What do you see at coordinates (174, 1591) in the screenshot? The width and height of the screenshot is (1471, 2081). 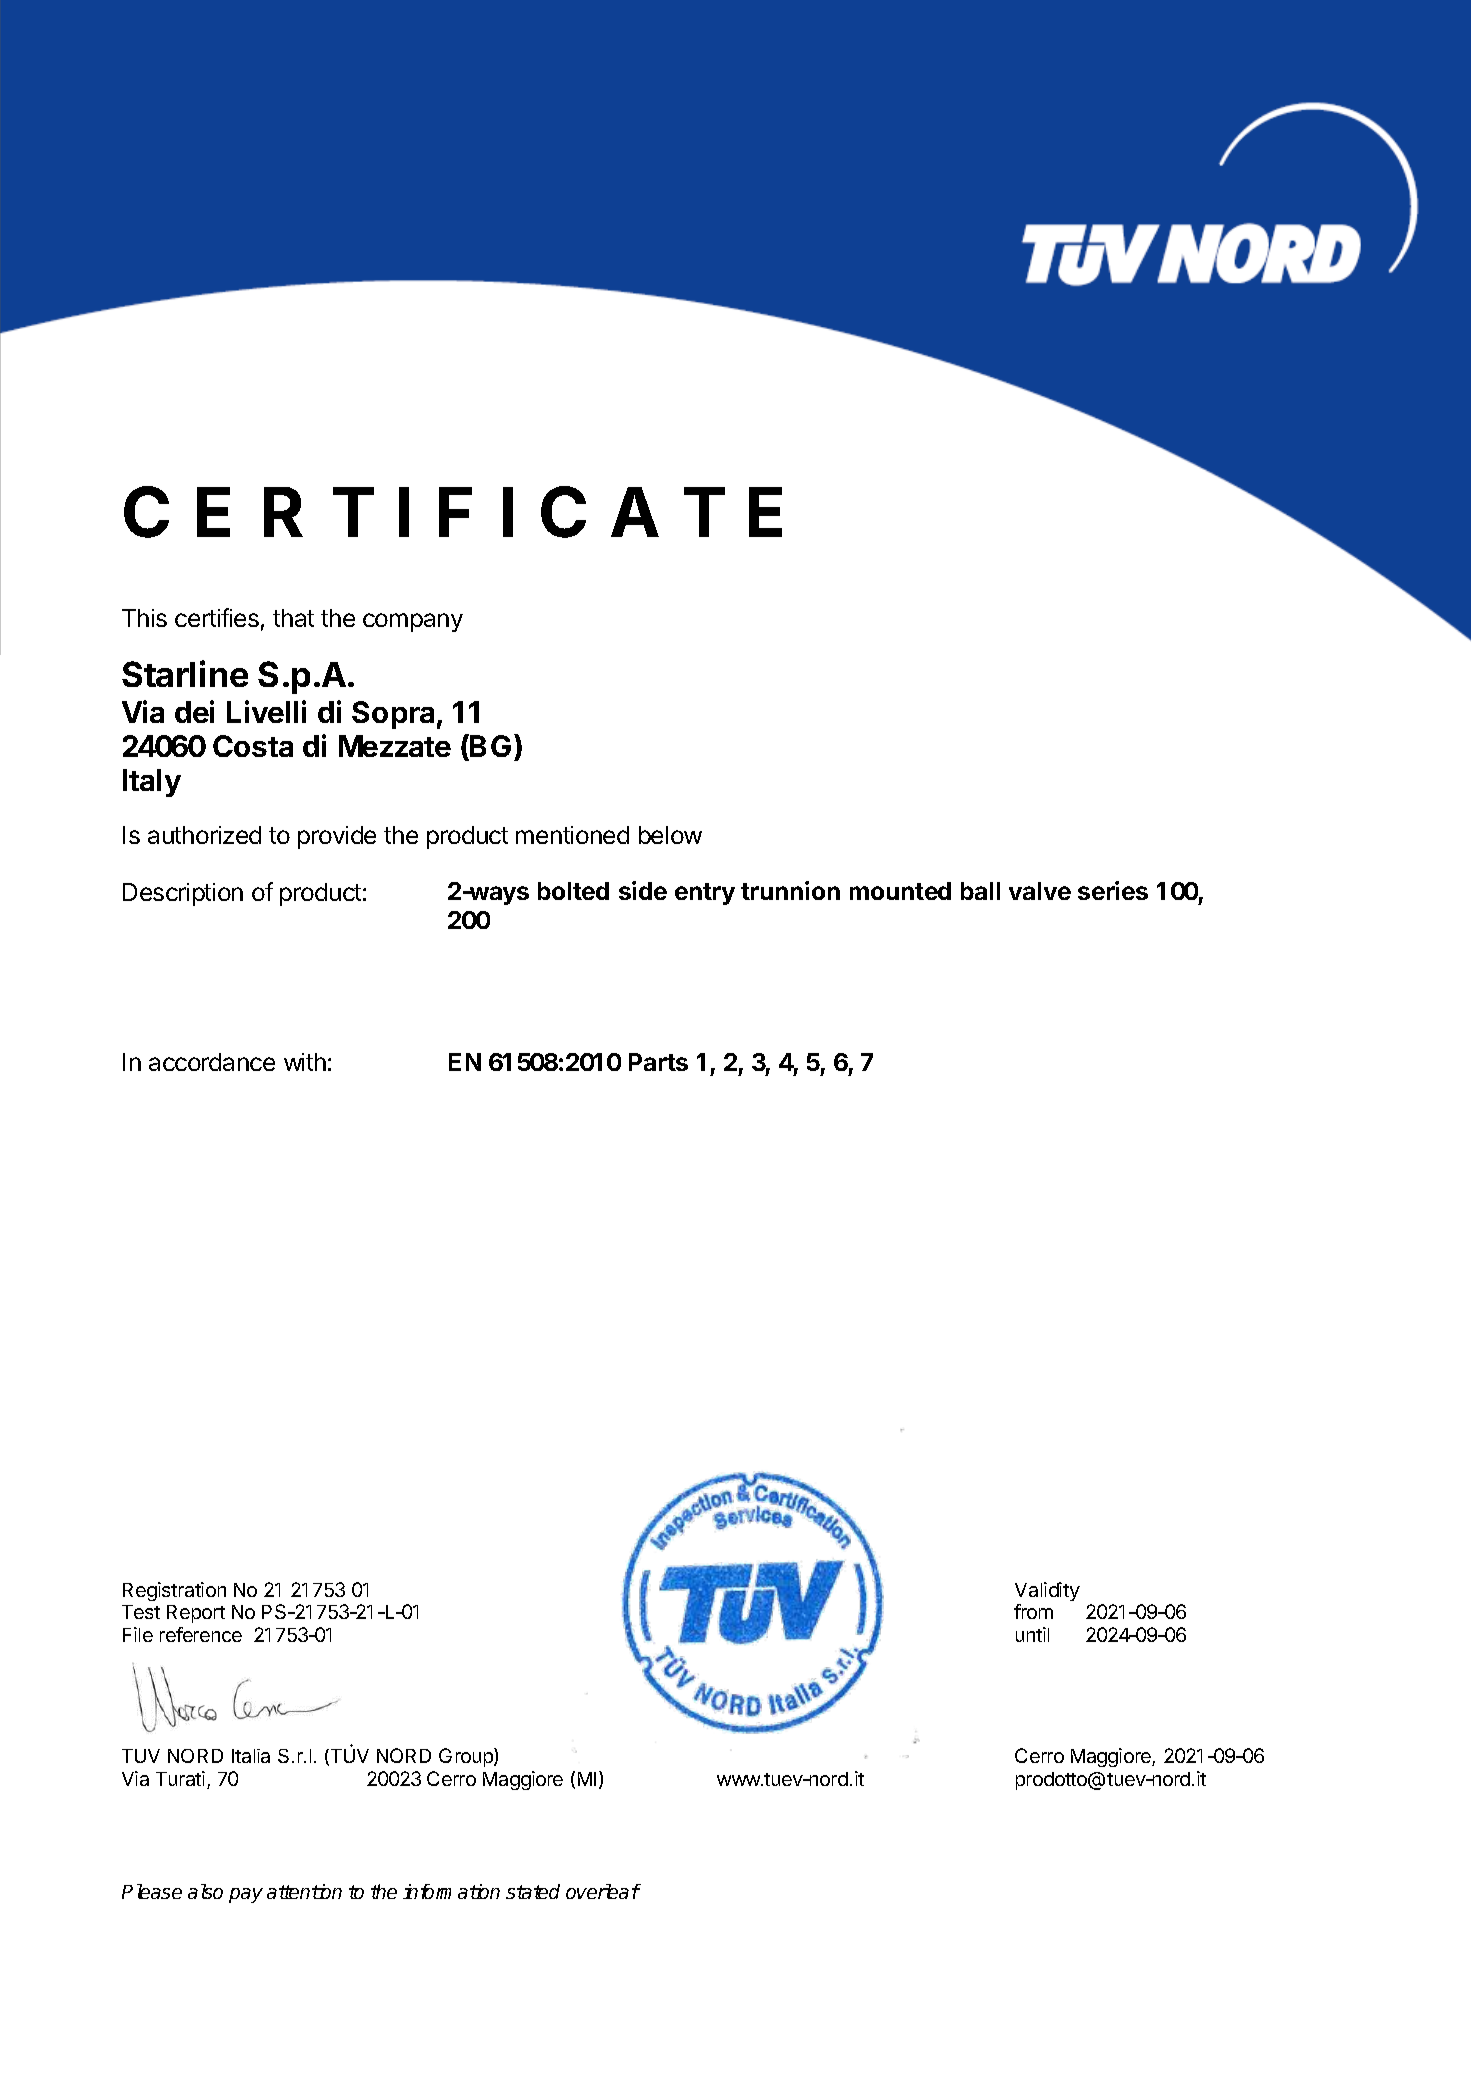 I see `Registration` at bounding box center [174, 1591].
